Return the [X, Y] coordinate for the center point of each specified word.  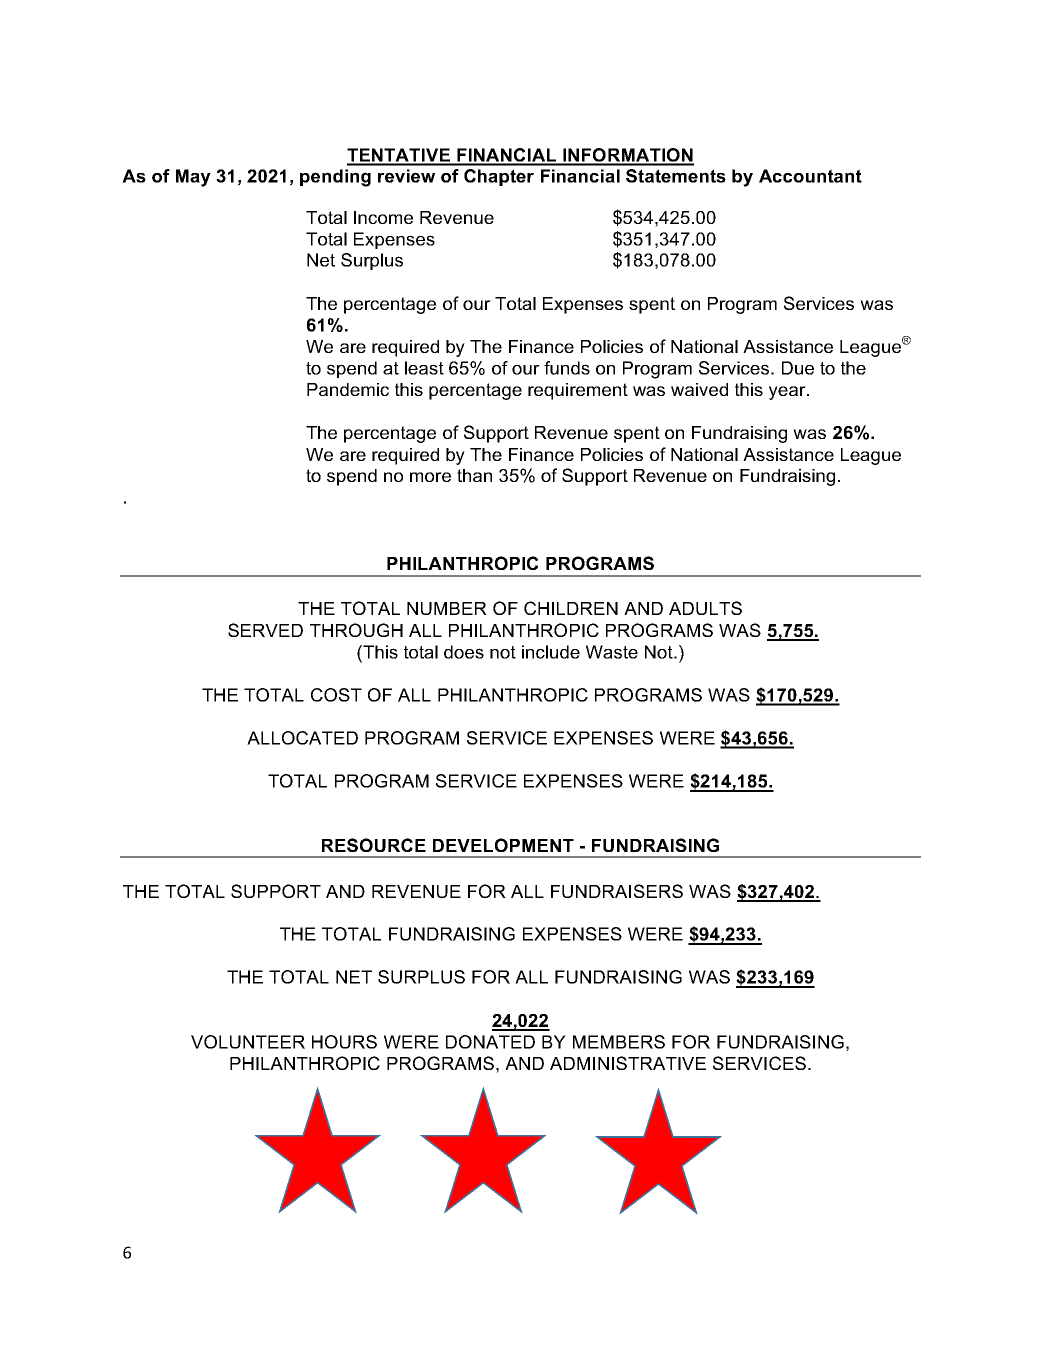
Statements [676, 176]
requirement [578, 391]
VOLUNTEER [248, 1042]
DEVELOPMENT [503, 845]
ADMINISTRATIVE [628, 1063]
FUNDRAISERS [617, 891]
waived [699, 389]
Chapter [499, 177]
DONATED [490, 1042]
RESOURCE [374, 845]
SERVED [265, 630]
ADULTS [705, 608]
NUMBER [447, 608]
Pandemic [348, 389]
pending [335, 178]
